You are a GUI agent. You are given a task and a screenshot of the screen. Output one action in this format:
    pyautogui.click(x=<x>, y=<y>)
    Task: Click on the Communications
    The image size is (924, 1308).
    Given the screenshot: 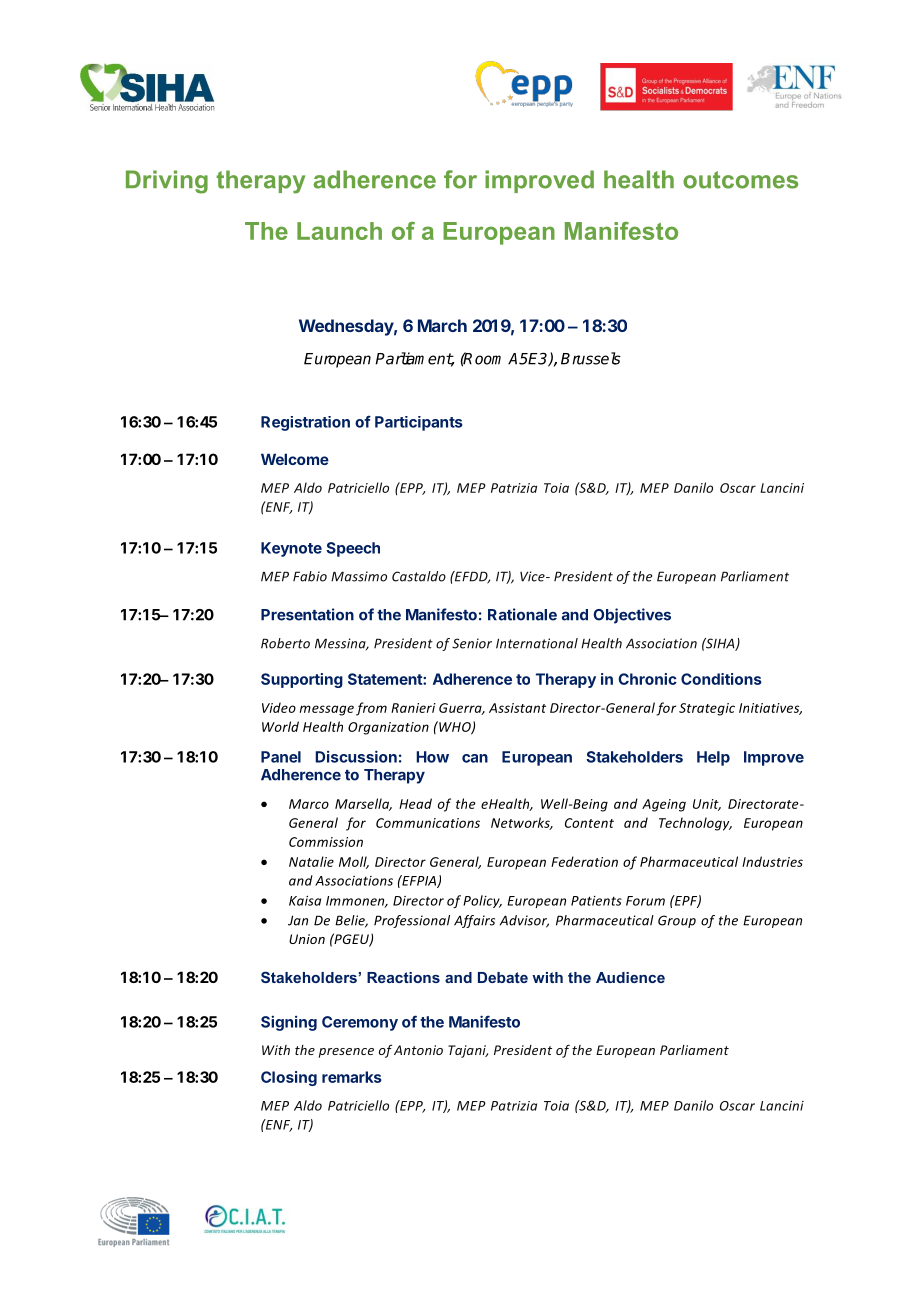 What is the action you would take?
    pyautogui.click(x=428, y=823)
